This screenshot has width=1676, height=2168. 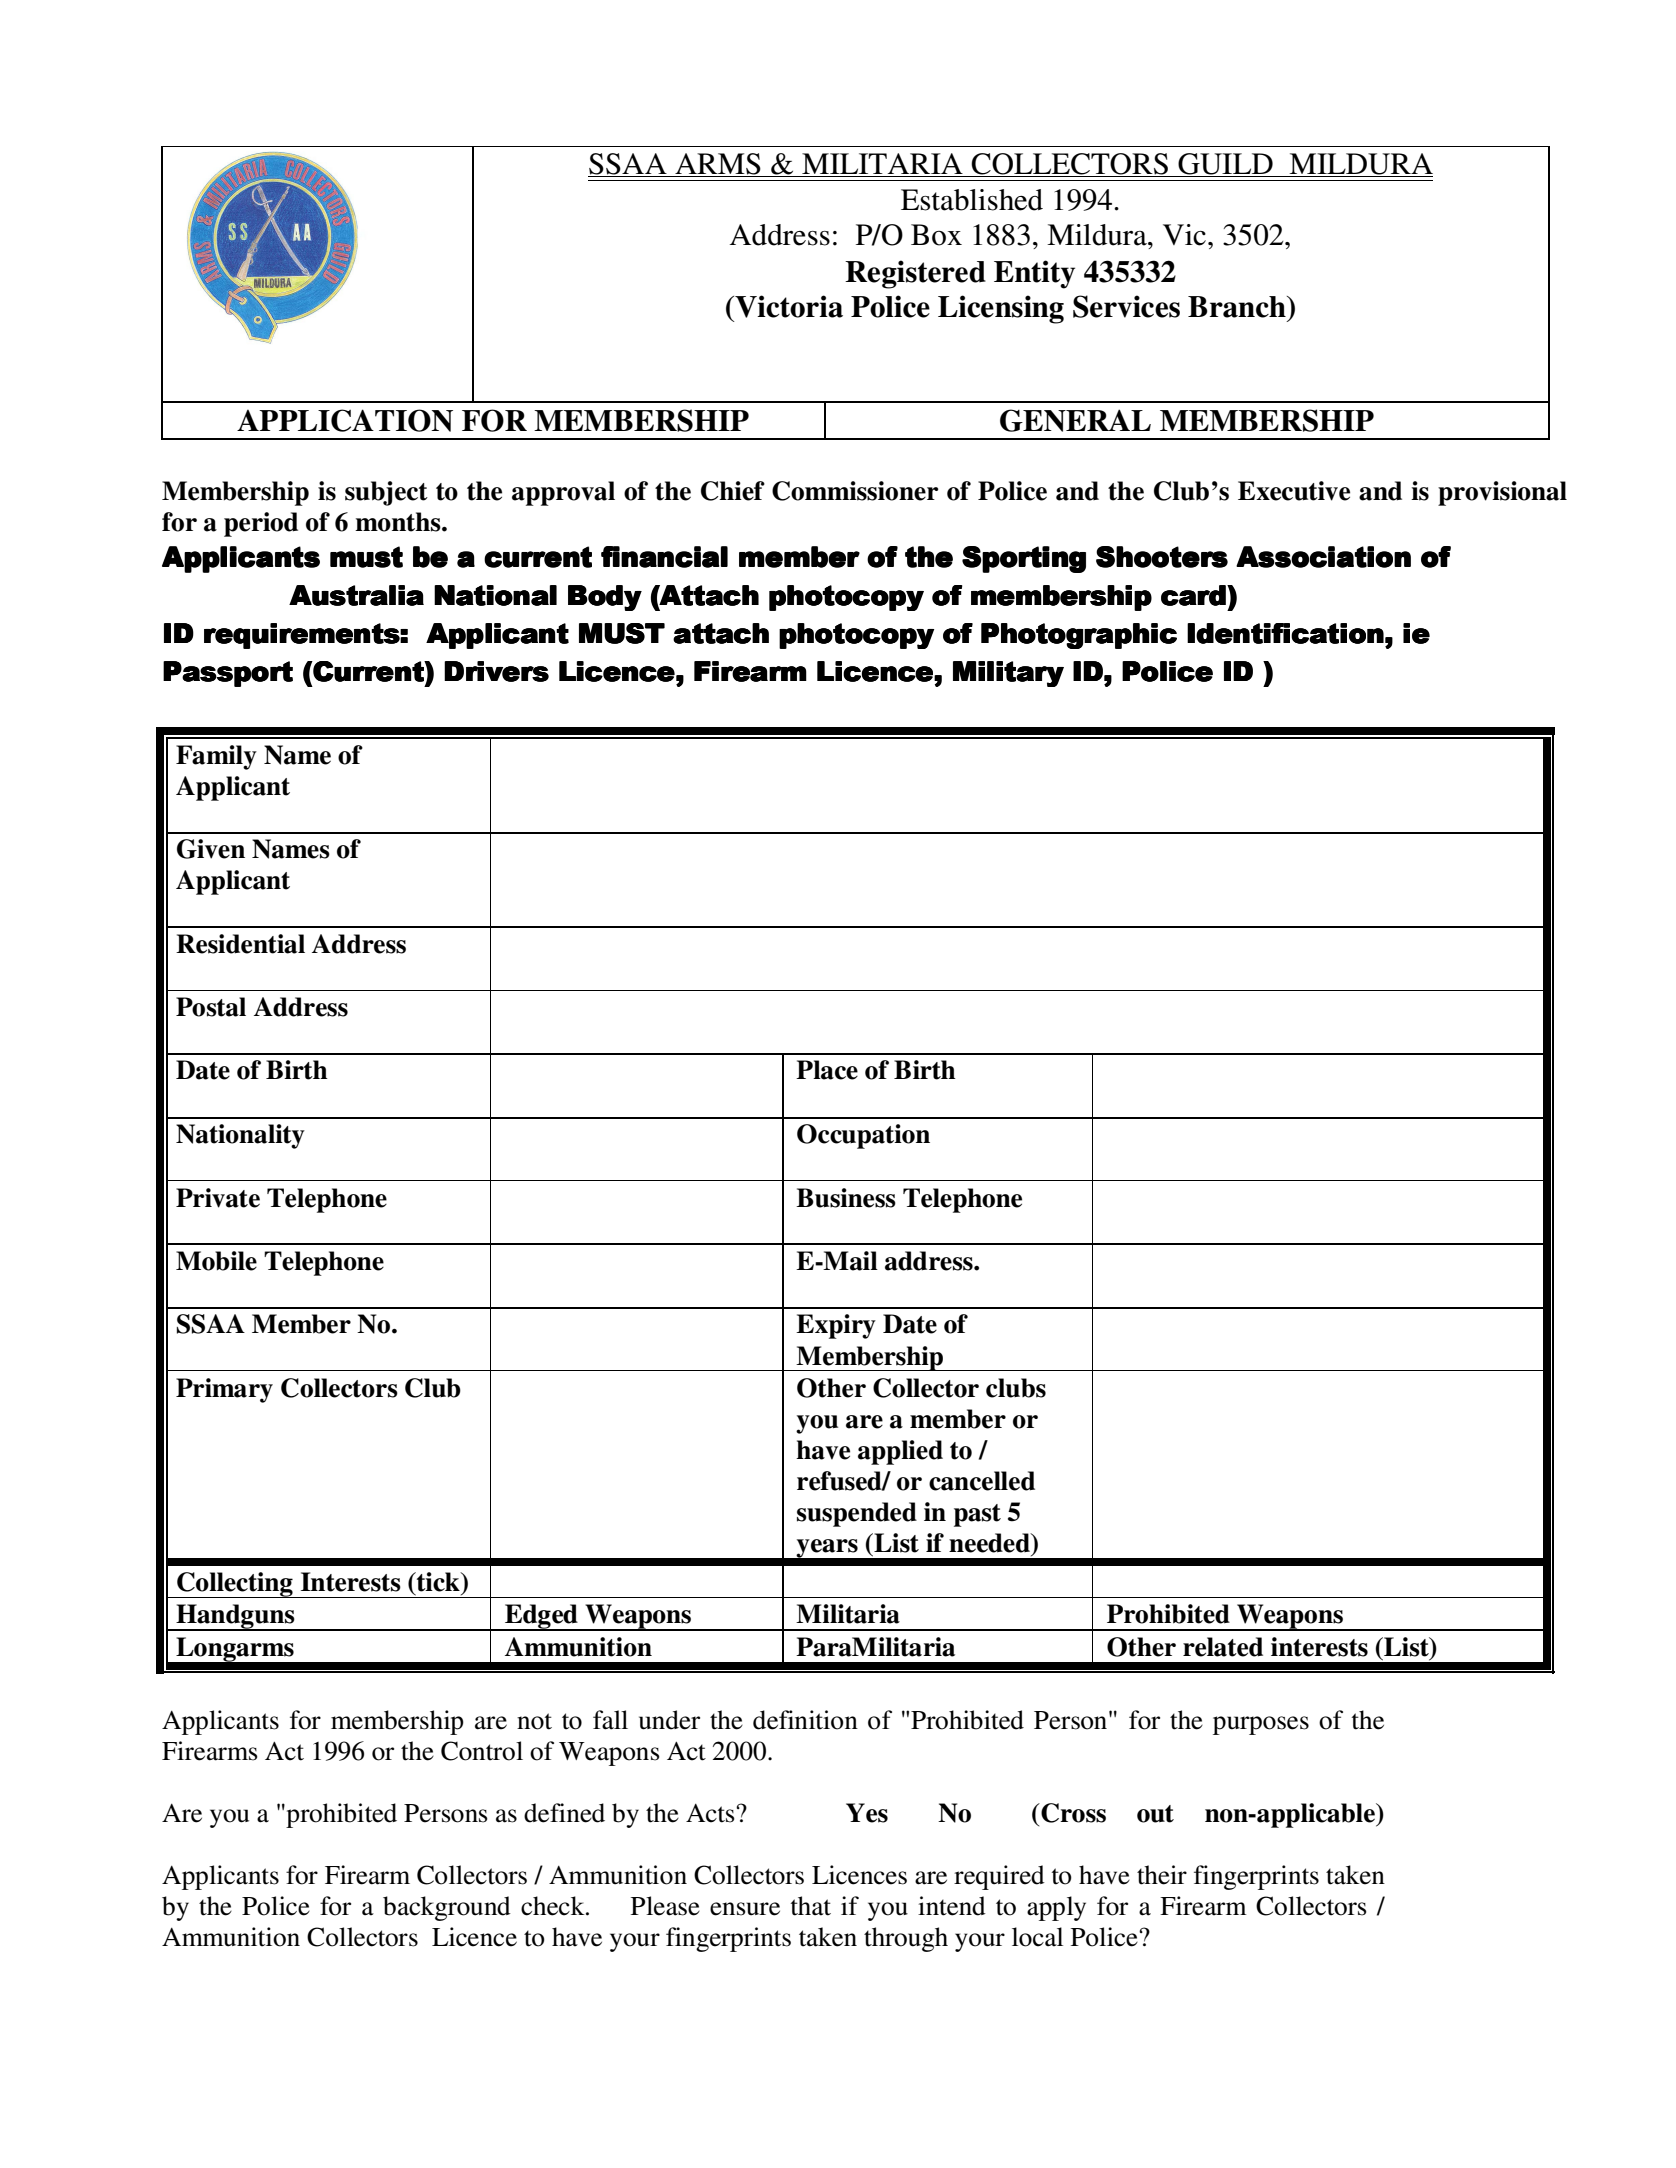 What do you see at coordinates (438, 1582) in the screenshot?
I see `tick` at bounding box center [438, 1582].
